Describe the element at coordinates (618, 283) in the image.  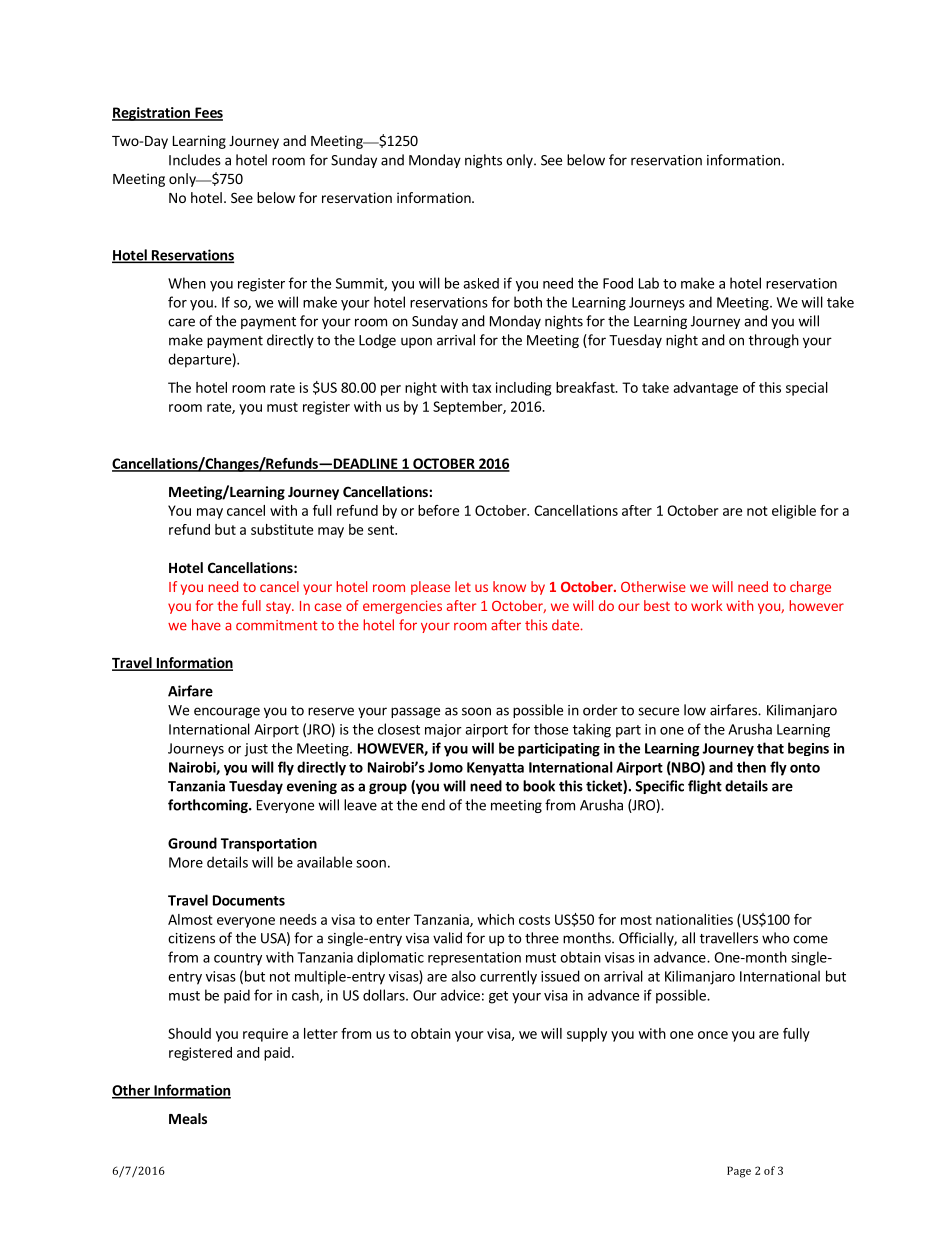
I see `Food` at that location.
